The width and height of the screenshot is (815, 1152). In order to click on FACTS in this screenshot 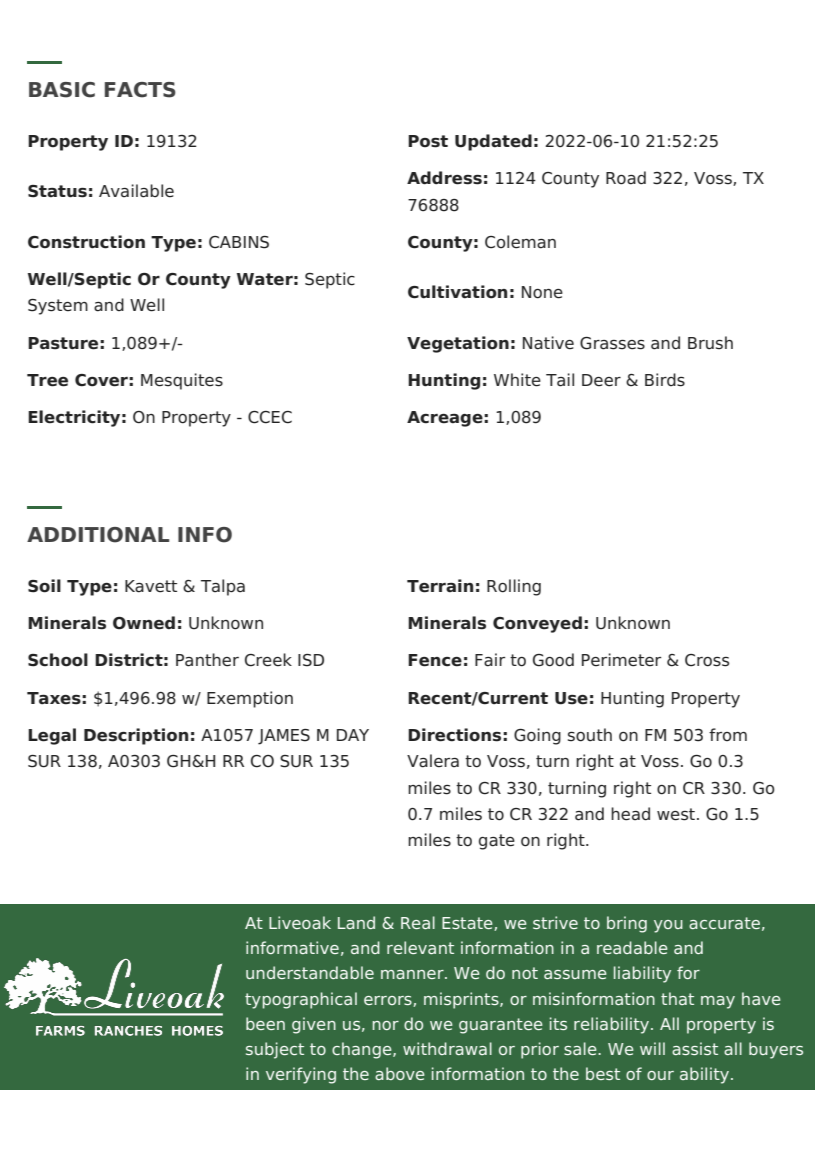, I will do `click(140, 90)`.
